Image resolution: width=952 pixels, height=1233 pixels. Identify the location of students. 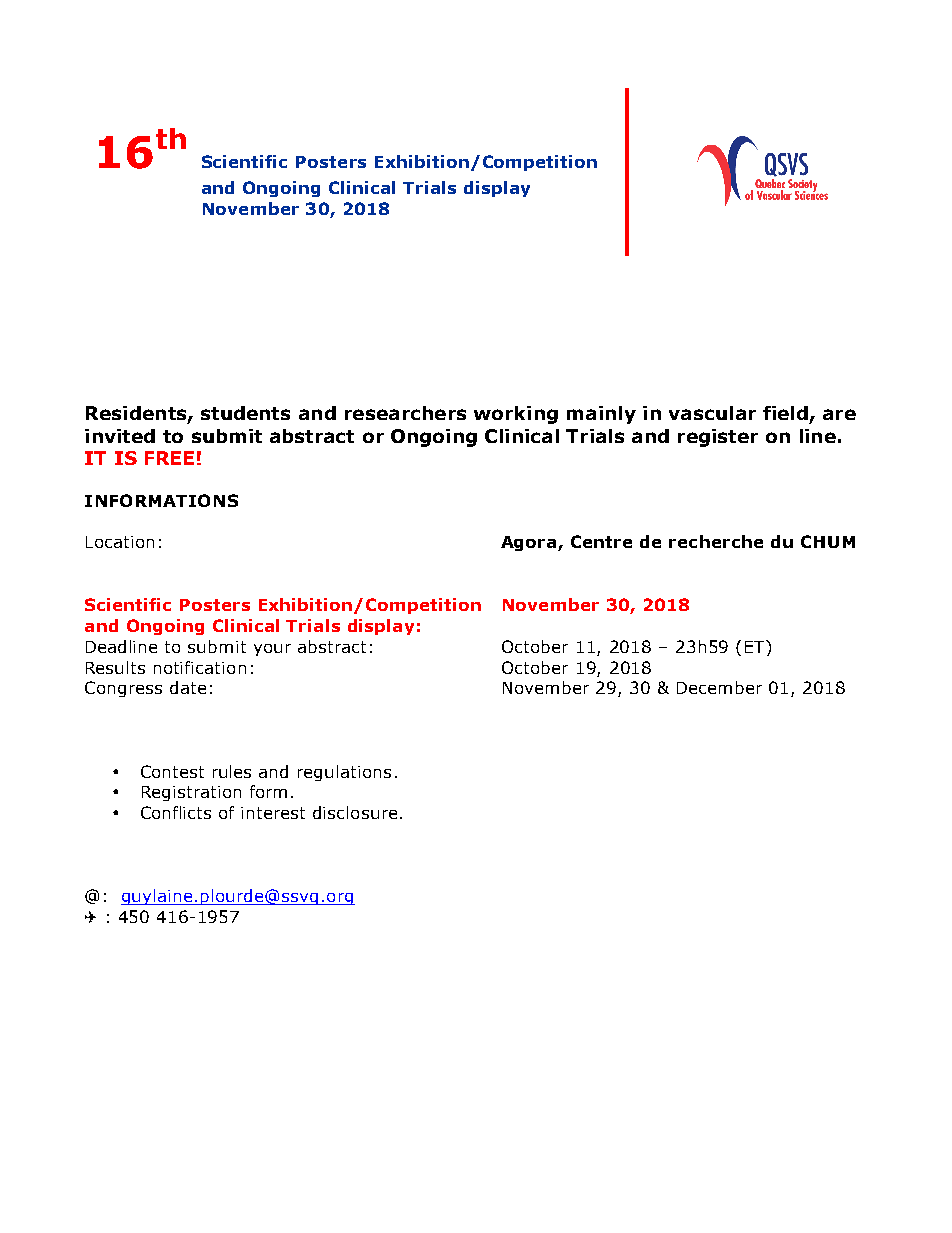
(245, 413).
